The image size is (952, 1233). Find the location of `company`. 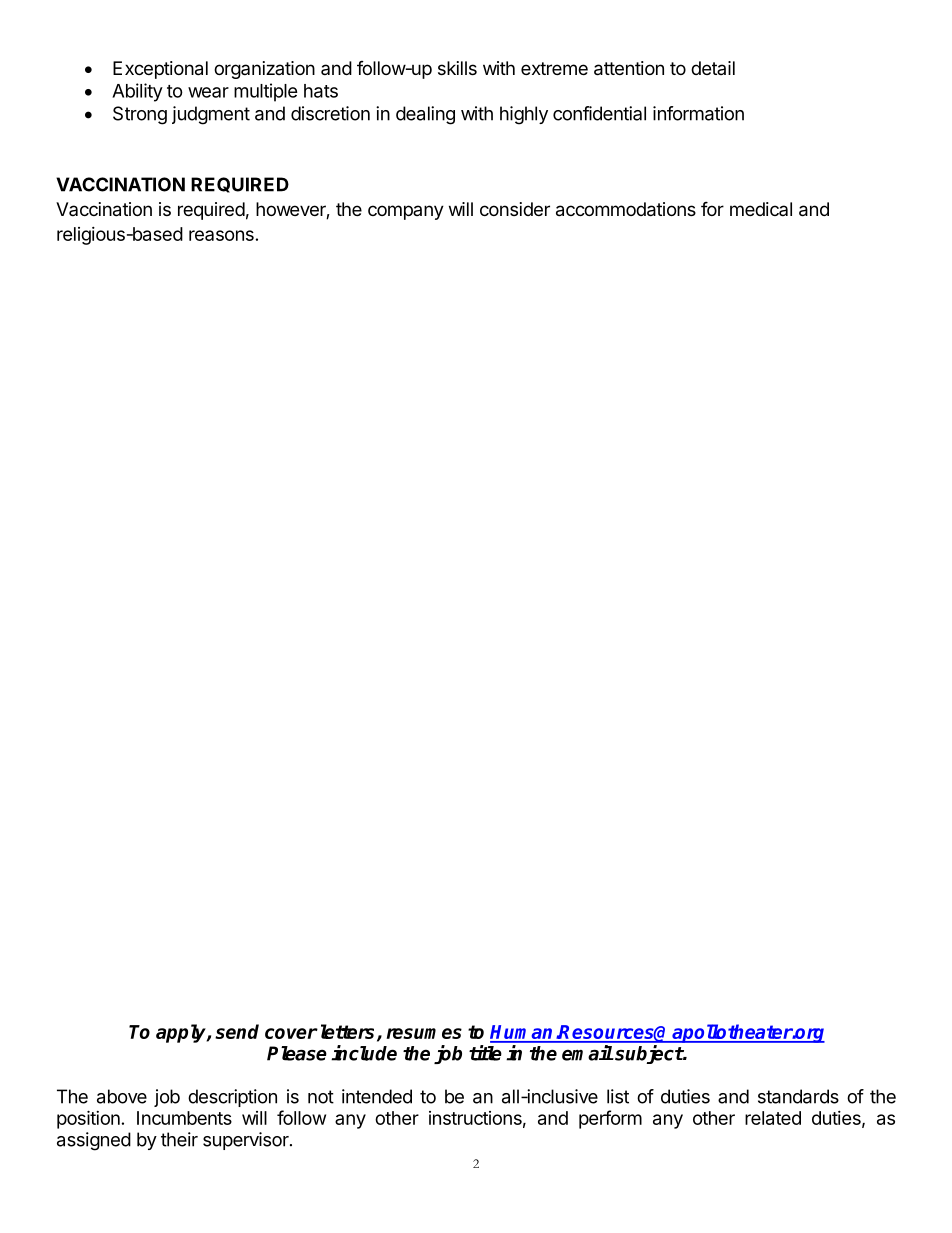

company is located at coordinates (406, 212).
